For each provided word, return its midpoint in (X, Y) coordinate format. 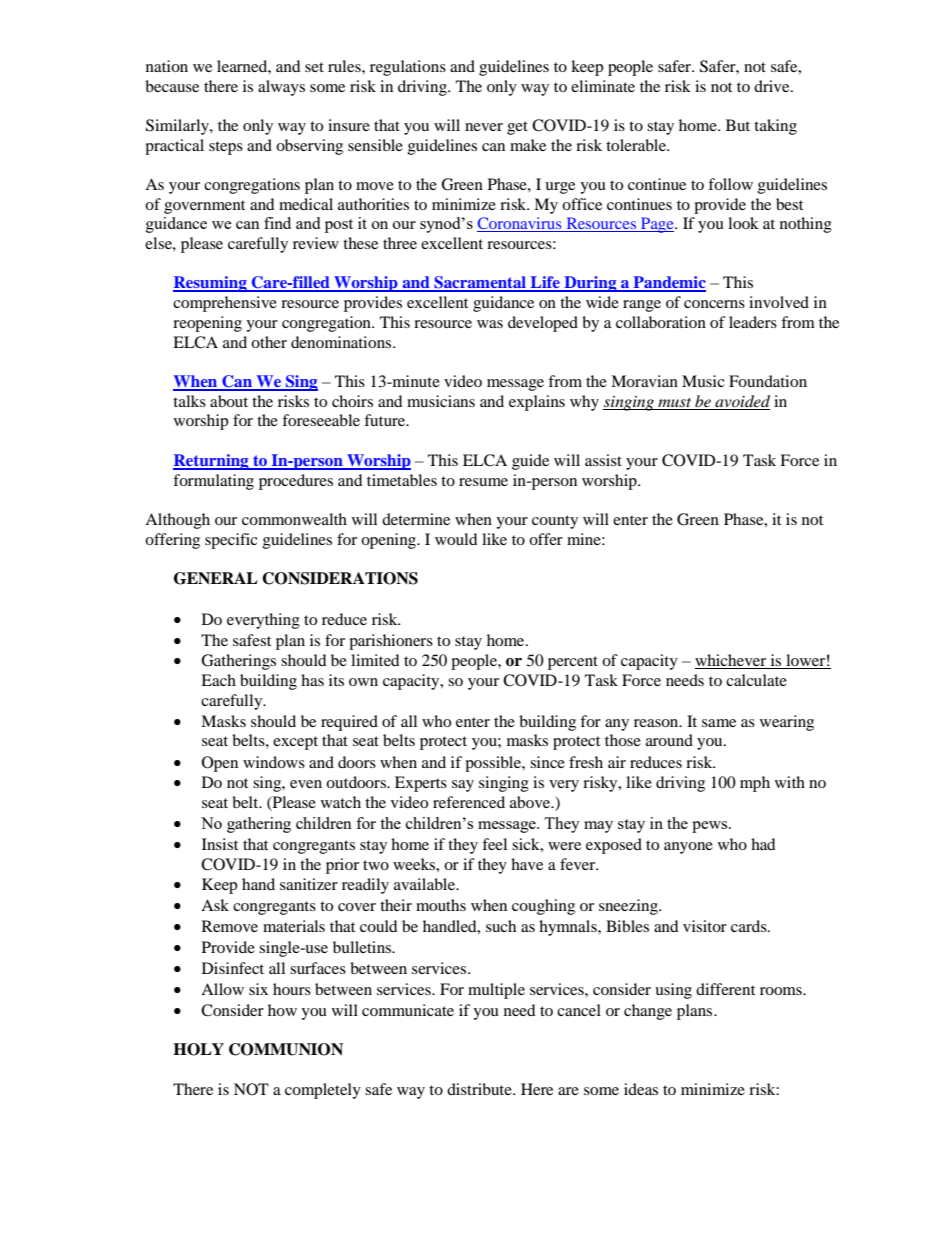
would (456, 539)
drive (773, 86)
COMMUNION (286, 1049)
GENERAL (216, 578)
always (281, 88)
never (484, 127)
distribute (480, 1089)
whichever (732, 661)
